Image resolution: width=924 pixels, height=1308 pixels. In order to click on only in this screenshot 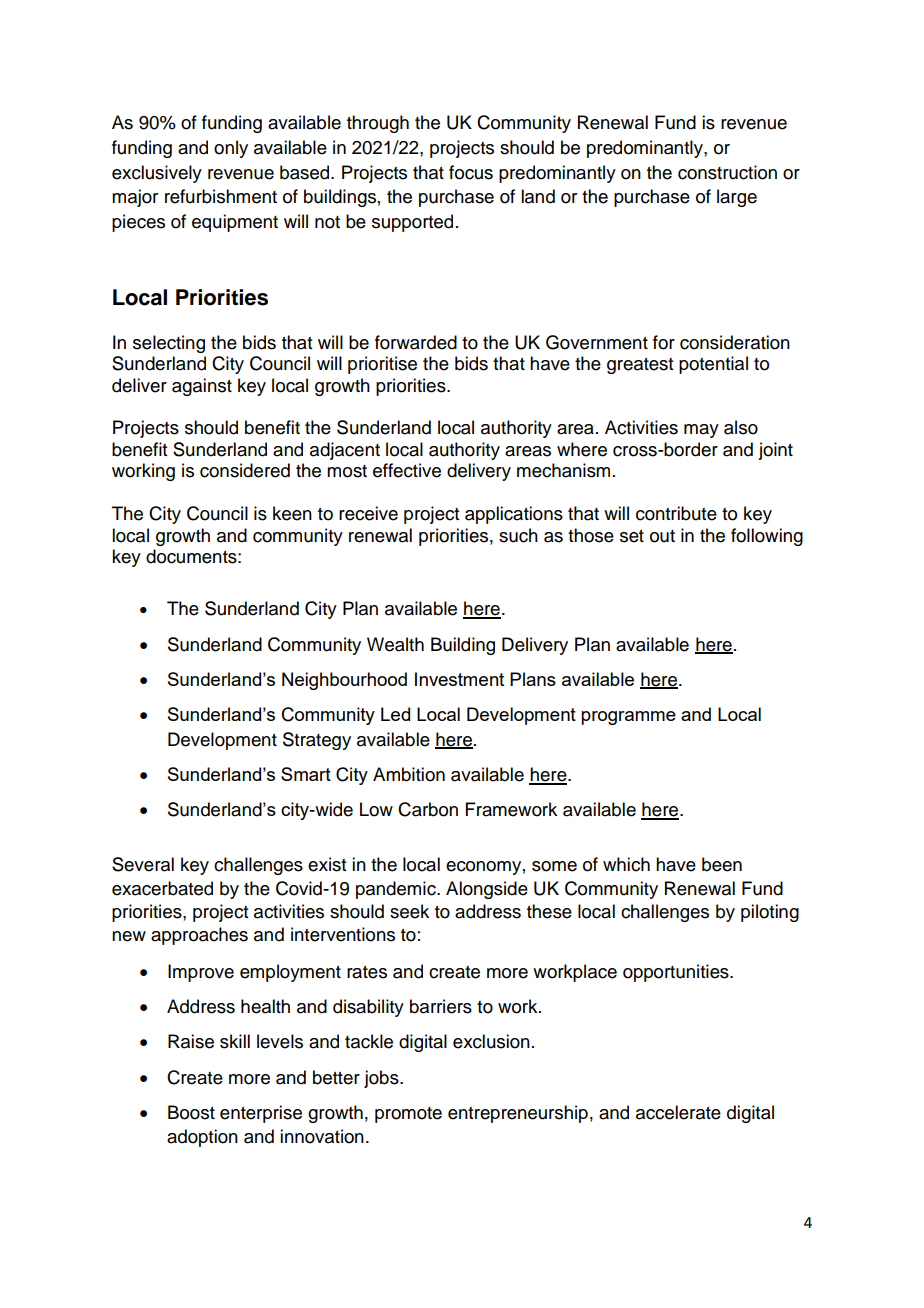, I will do `click(231, 149)`.
